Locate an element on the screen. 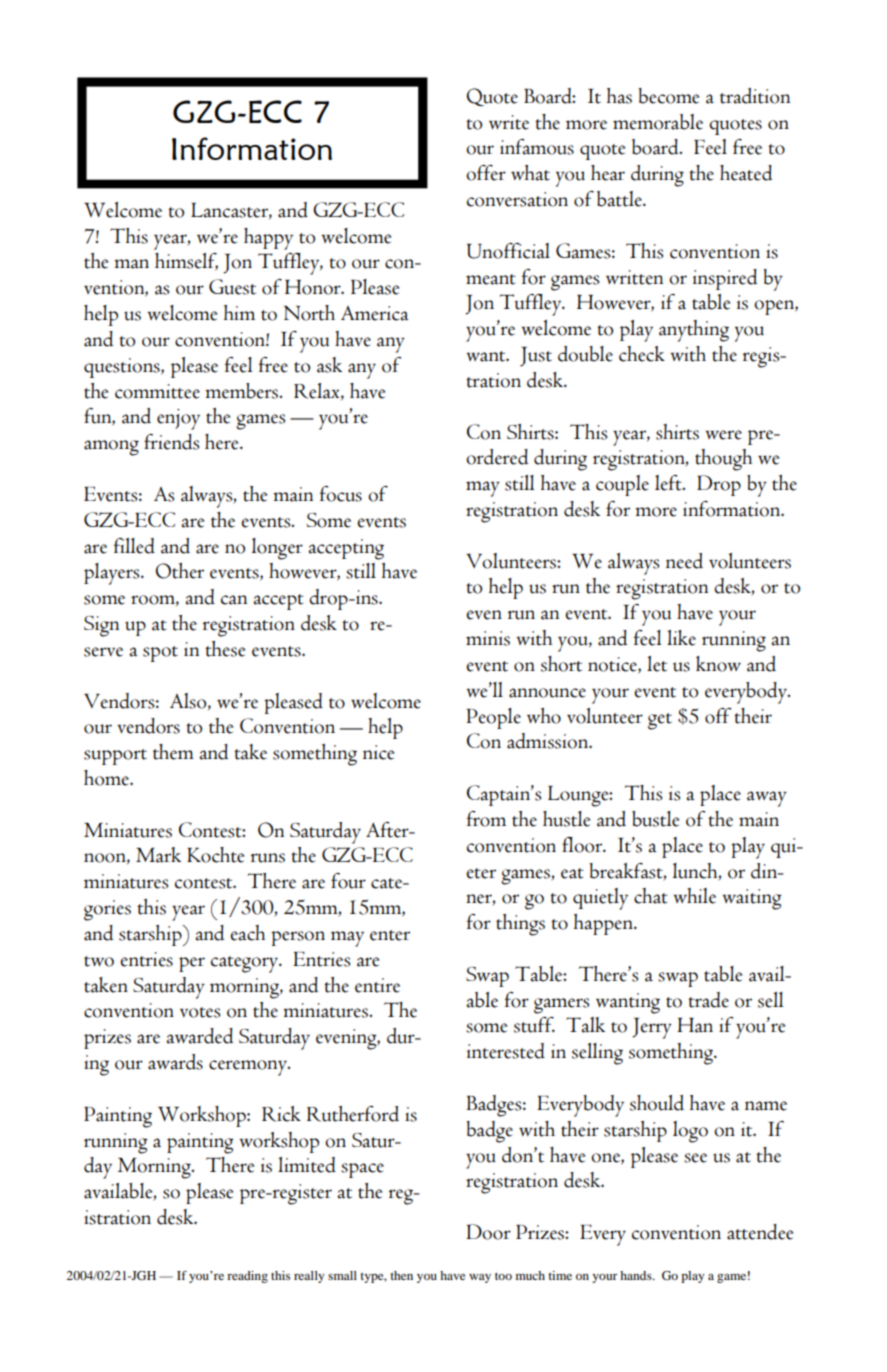 The width and height of the screenshot is (887, 1372). Also is located at coordinates (189, 701).
